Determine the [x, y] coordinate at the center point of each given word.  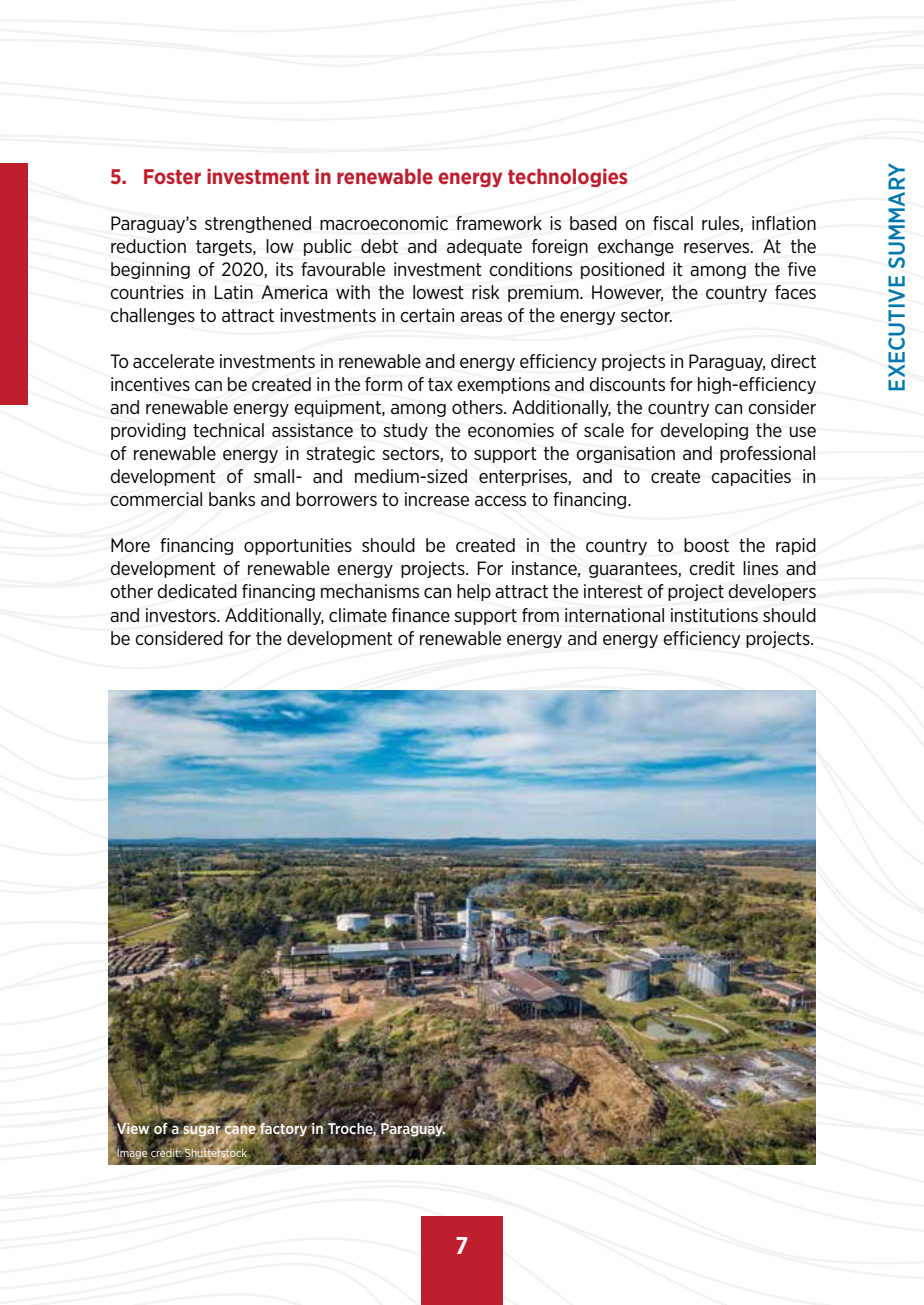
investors [182, 615]
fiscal [673, 223]
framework [499, 223]
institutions [714, 615]
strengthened [258, 224]
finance [421, 615]
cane [240, 1130]
